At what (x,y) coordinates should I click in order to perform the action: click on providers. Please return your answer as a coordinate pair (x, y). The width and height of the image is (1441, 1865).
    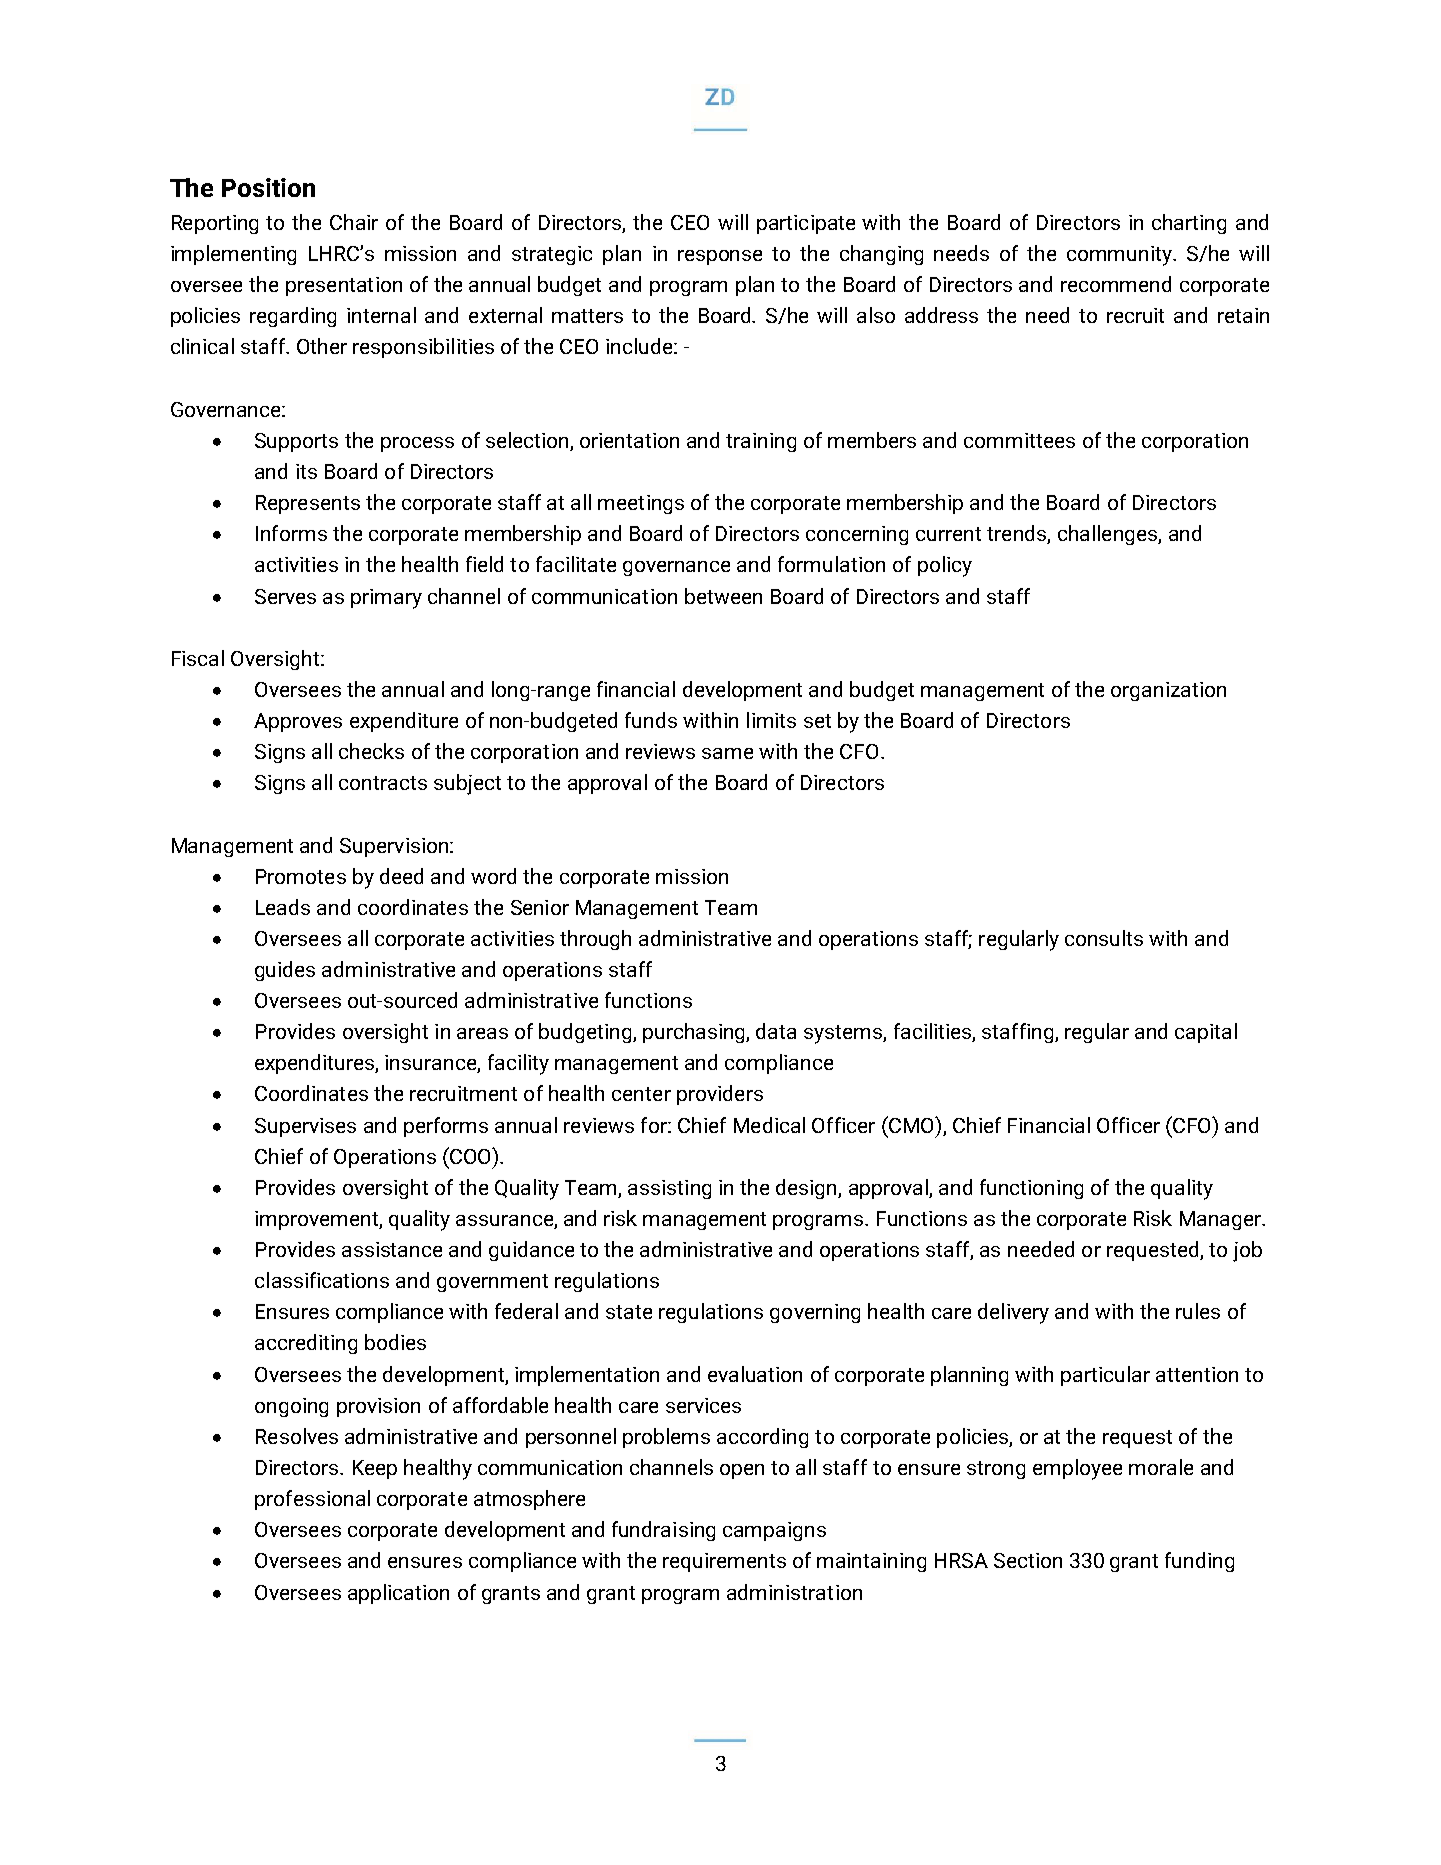
    Looking at the image, I should click on (720, 1095).
